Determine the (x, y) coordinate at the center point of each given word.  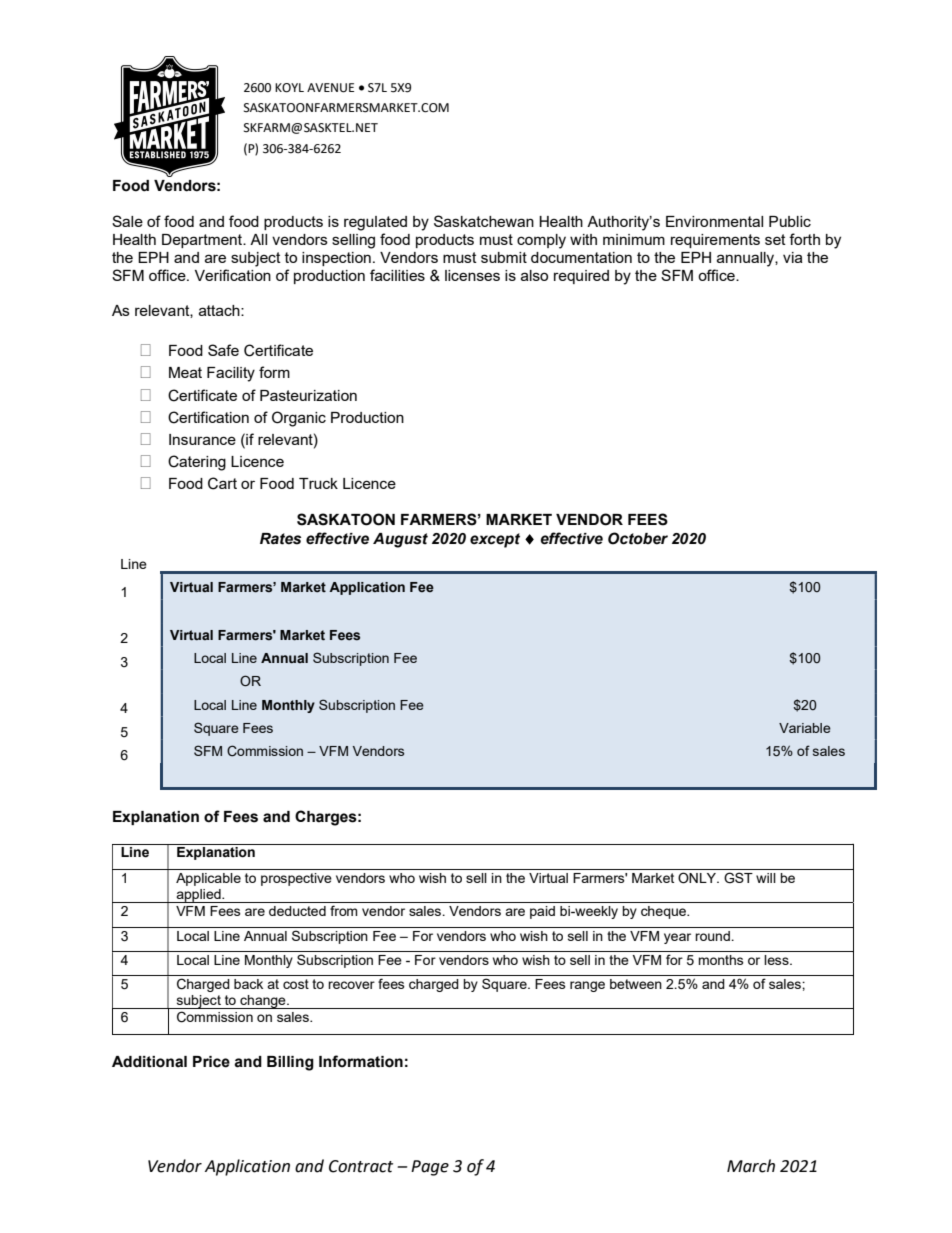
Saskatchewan (484, 221)
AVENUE (330, 88)
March (751, 1166)
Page (430, 1168)
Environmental (714, 221)
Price (211, 1062)
